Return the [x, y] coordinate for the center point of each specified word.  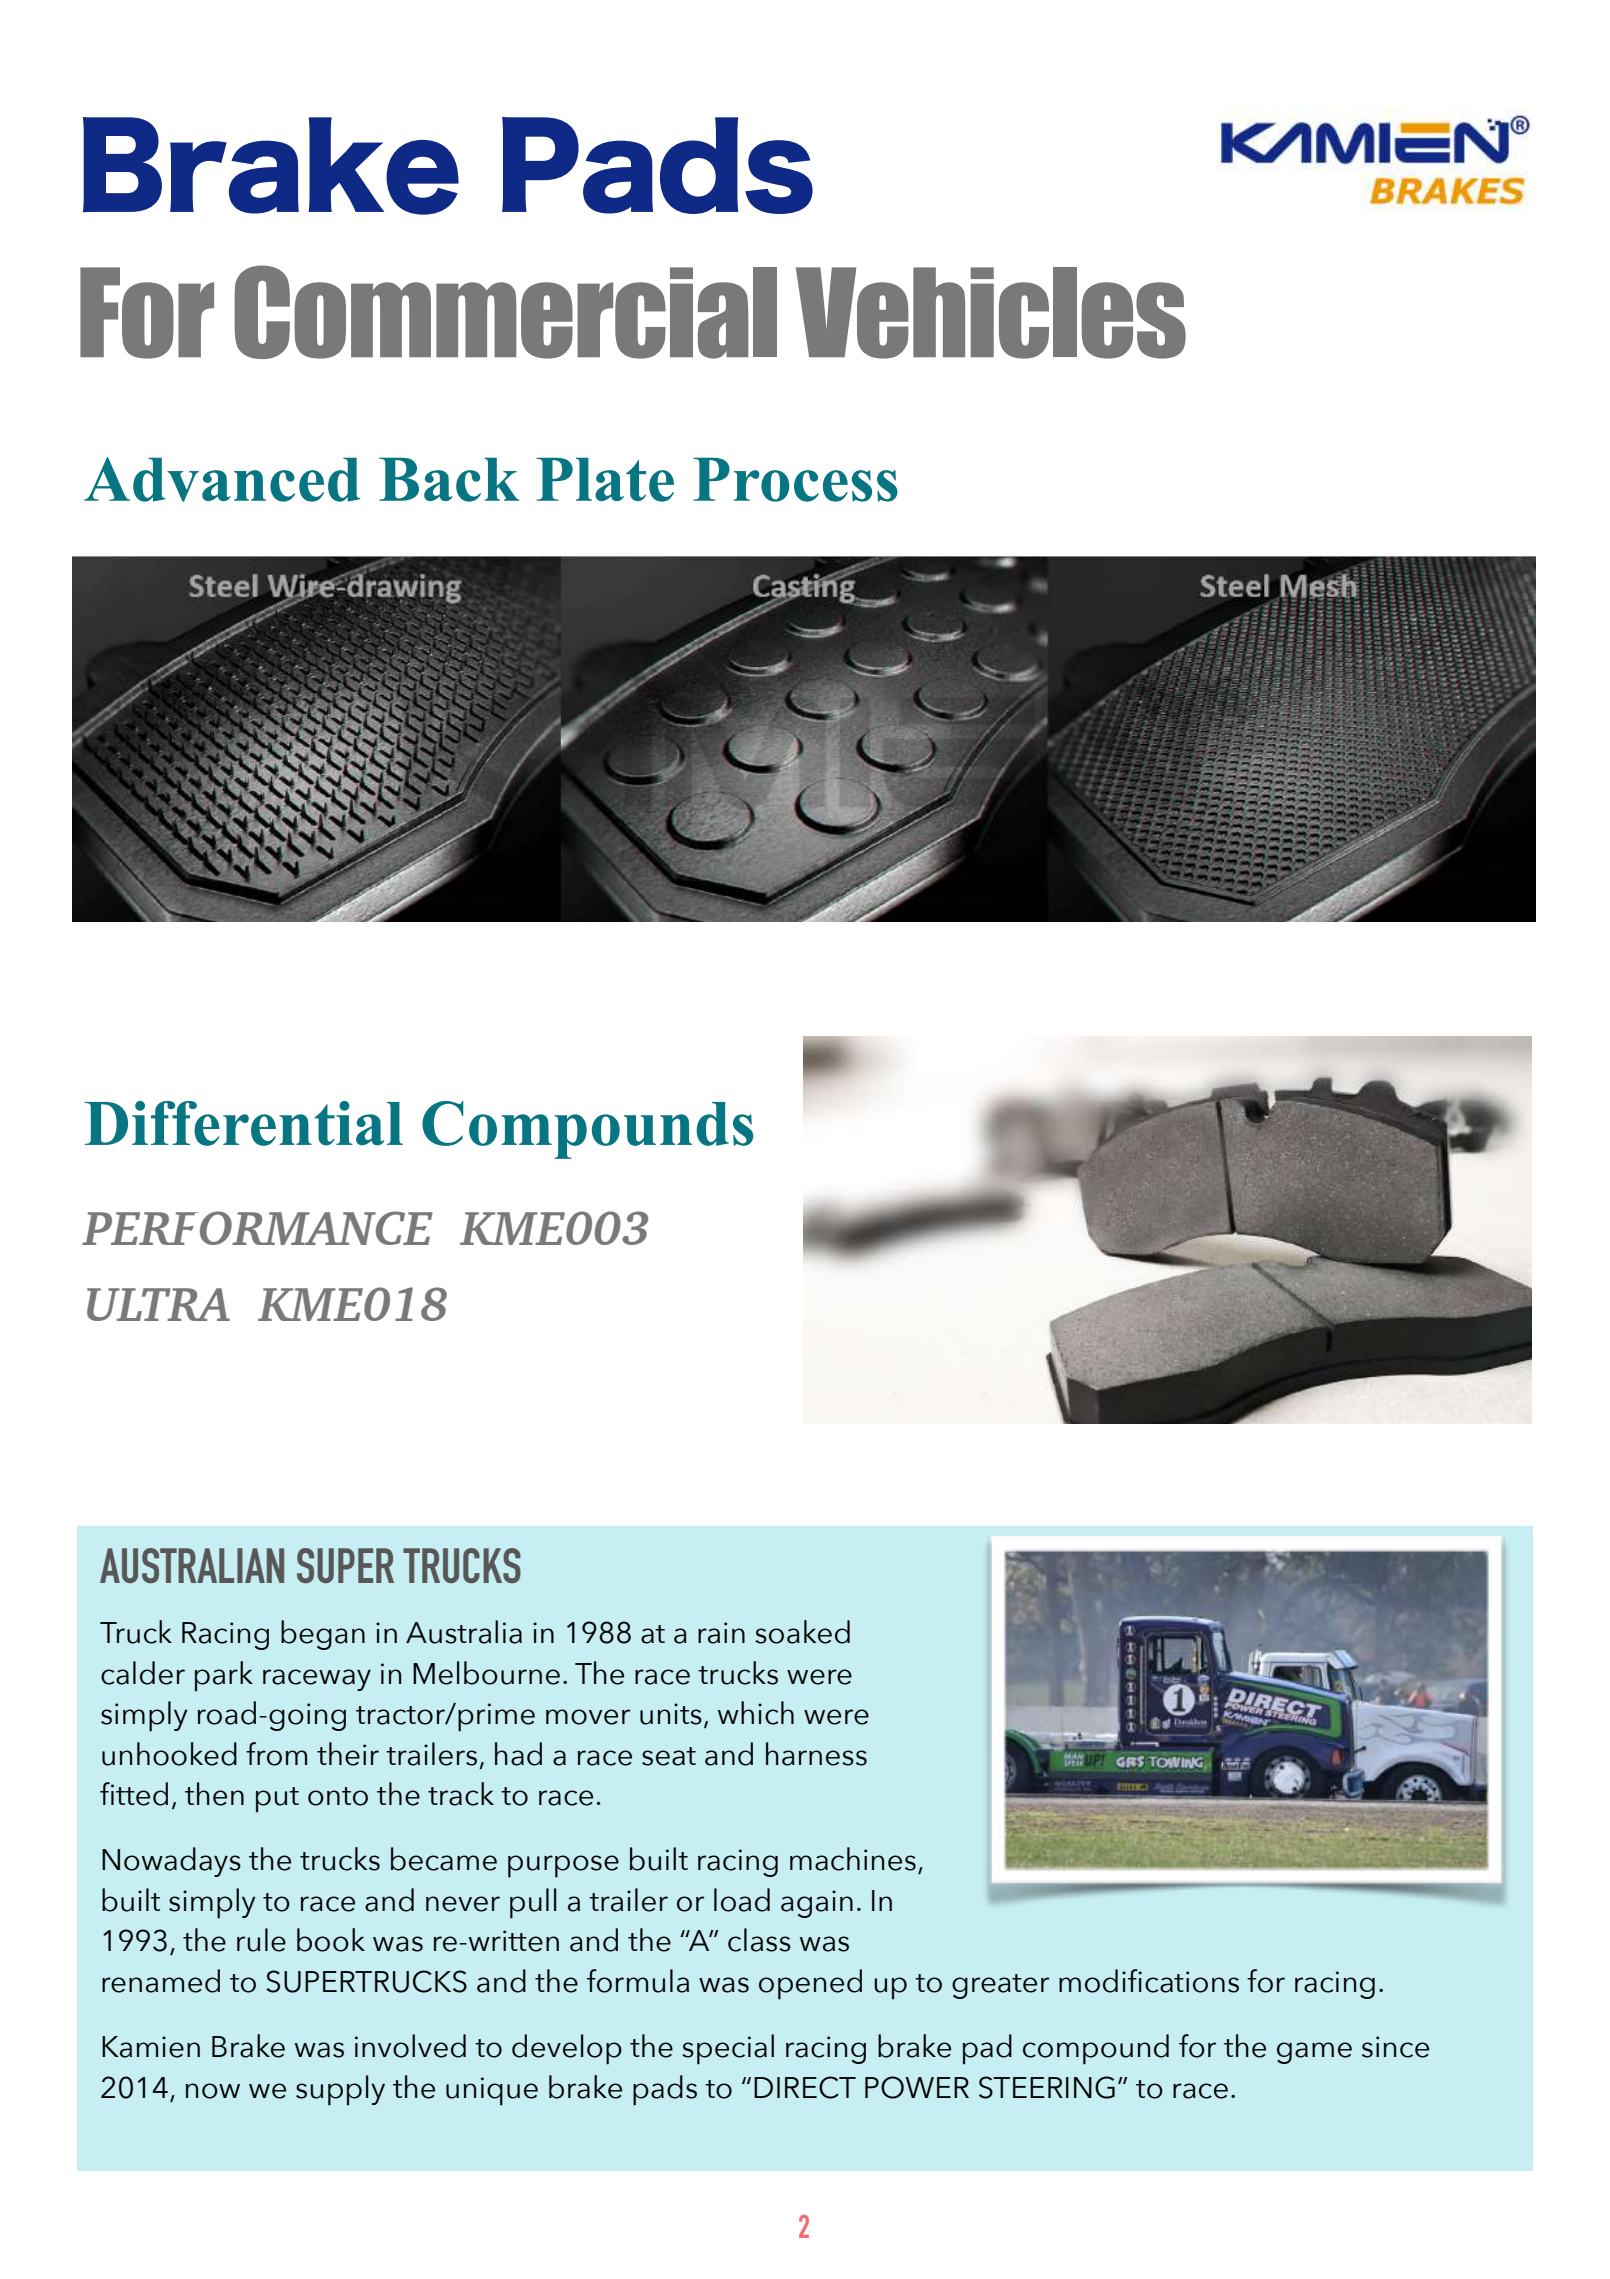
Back [449, 479]
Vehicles [991, 313]
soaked [802, 1632]
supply [340, 2090]
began [323, 1635]
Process [795, 479]
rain [721, 1633]
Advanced [222, 479]
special [728, 2049]
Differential [244, 1123]
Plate [605, 479]
